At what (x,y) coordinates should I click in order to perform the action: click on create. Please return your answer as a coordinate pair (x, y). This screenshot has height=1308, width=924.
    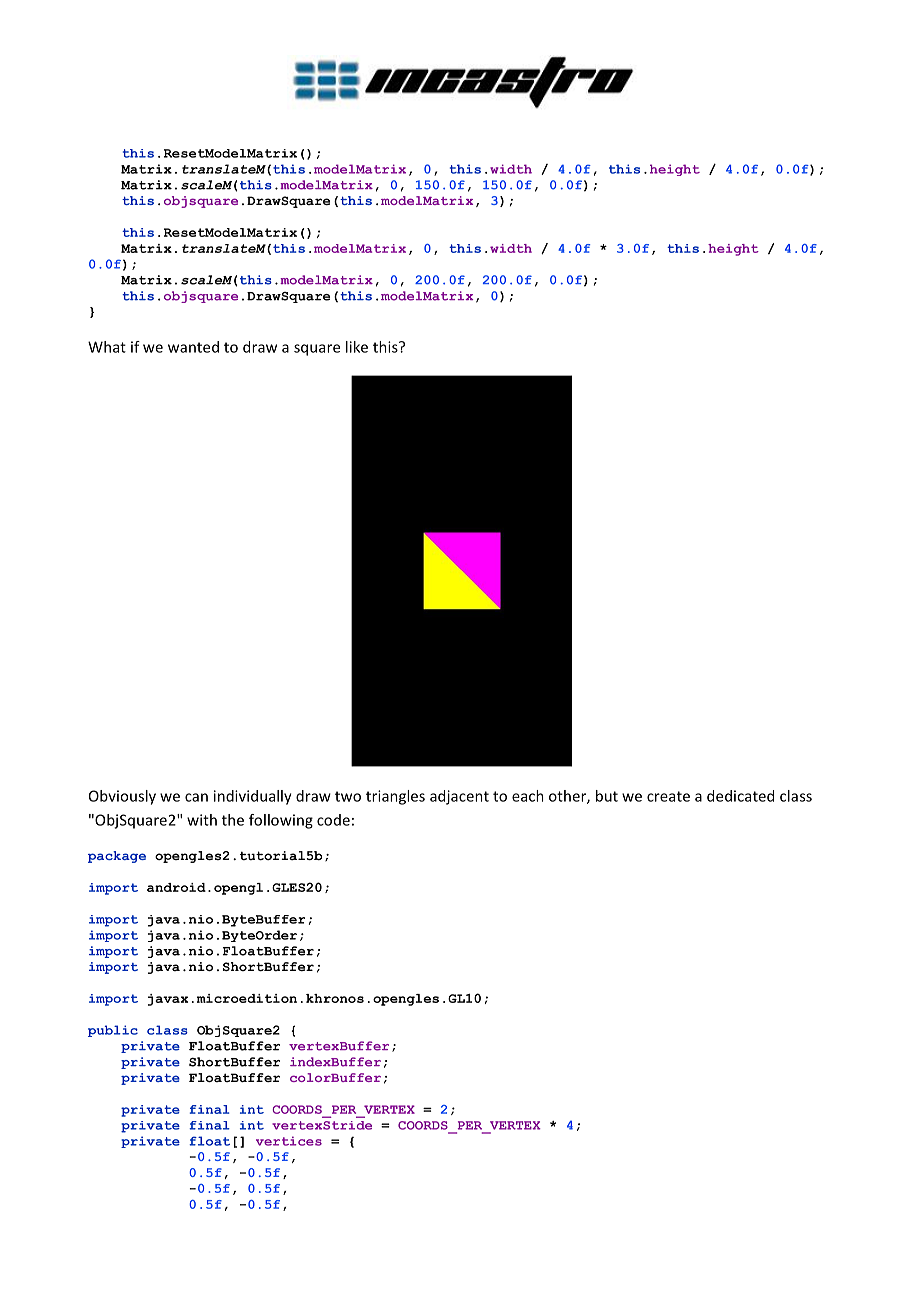
    Looking at the image, I should click on (668, 796).
